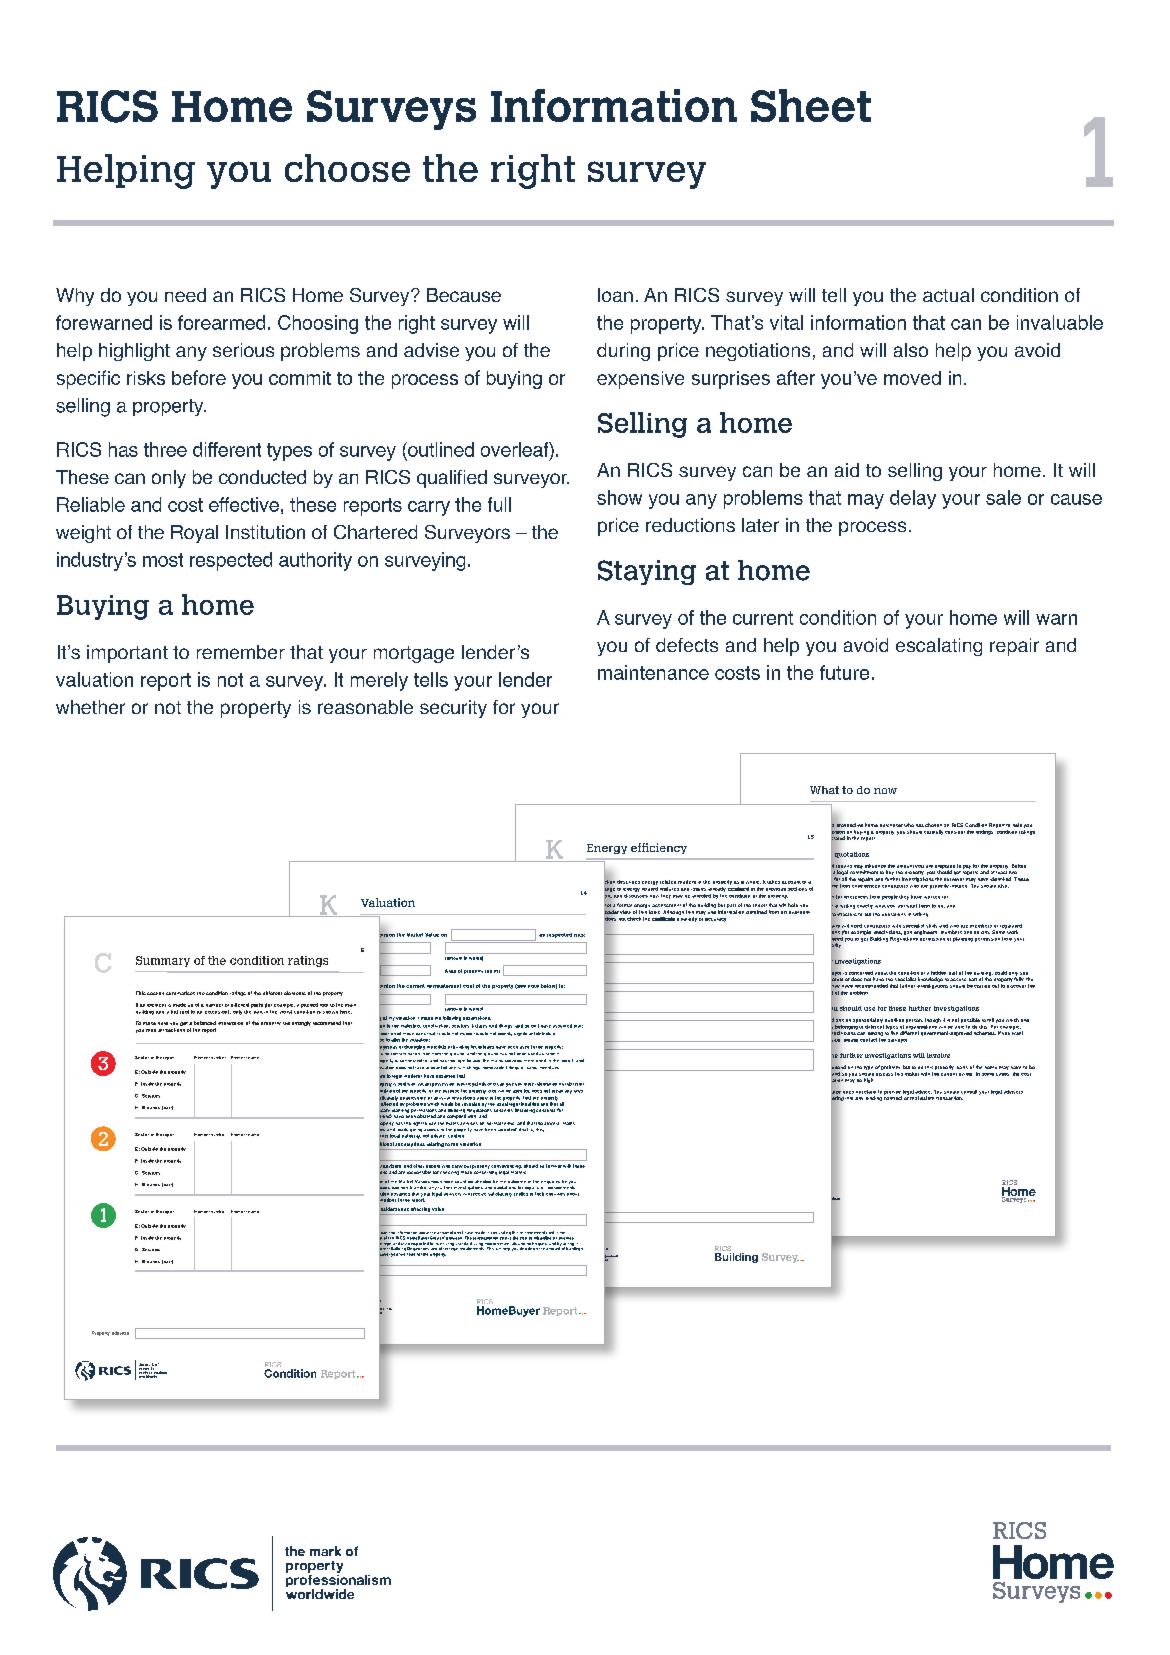 The image size is (1170, 1655). Describe the element at coordinates (874, 1098) in the document. I see `binding` at that location.
